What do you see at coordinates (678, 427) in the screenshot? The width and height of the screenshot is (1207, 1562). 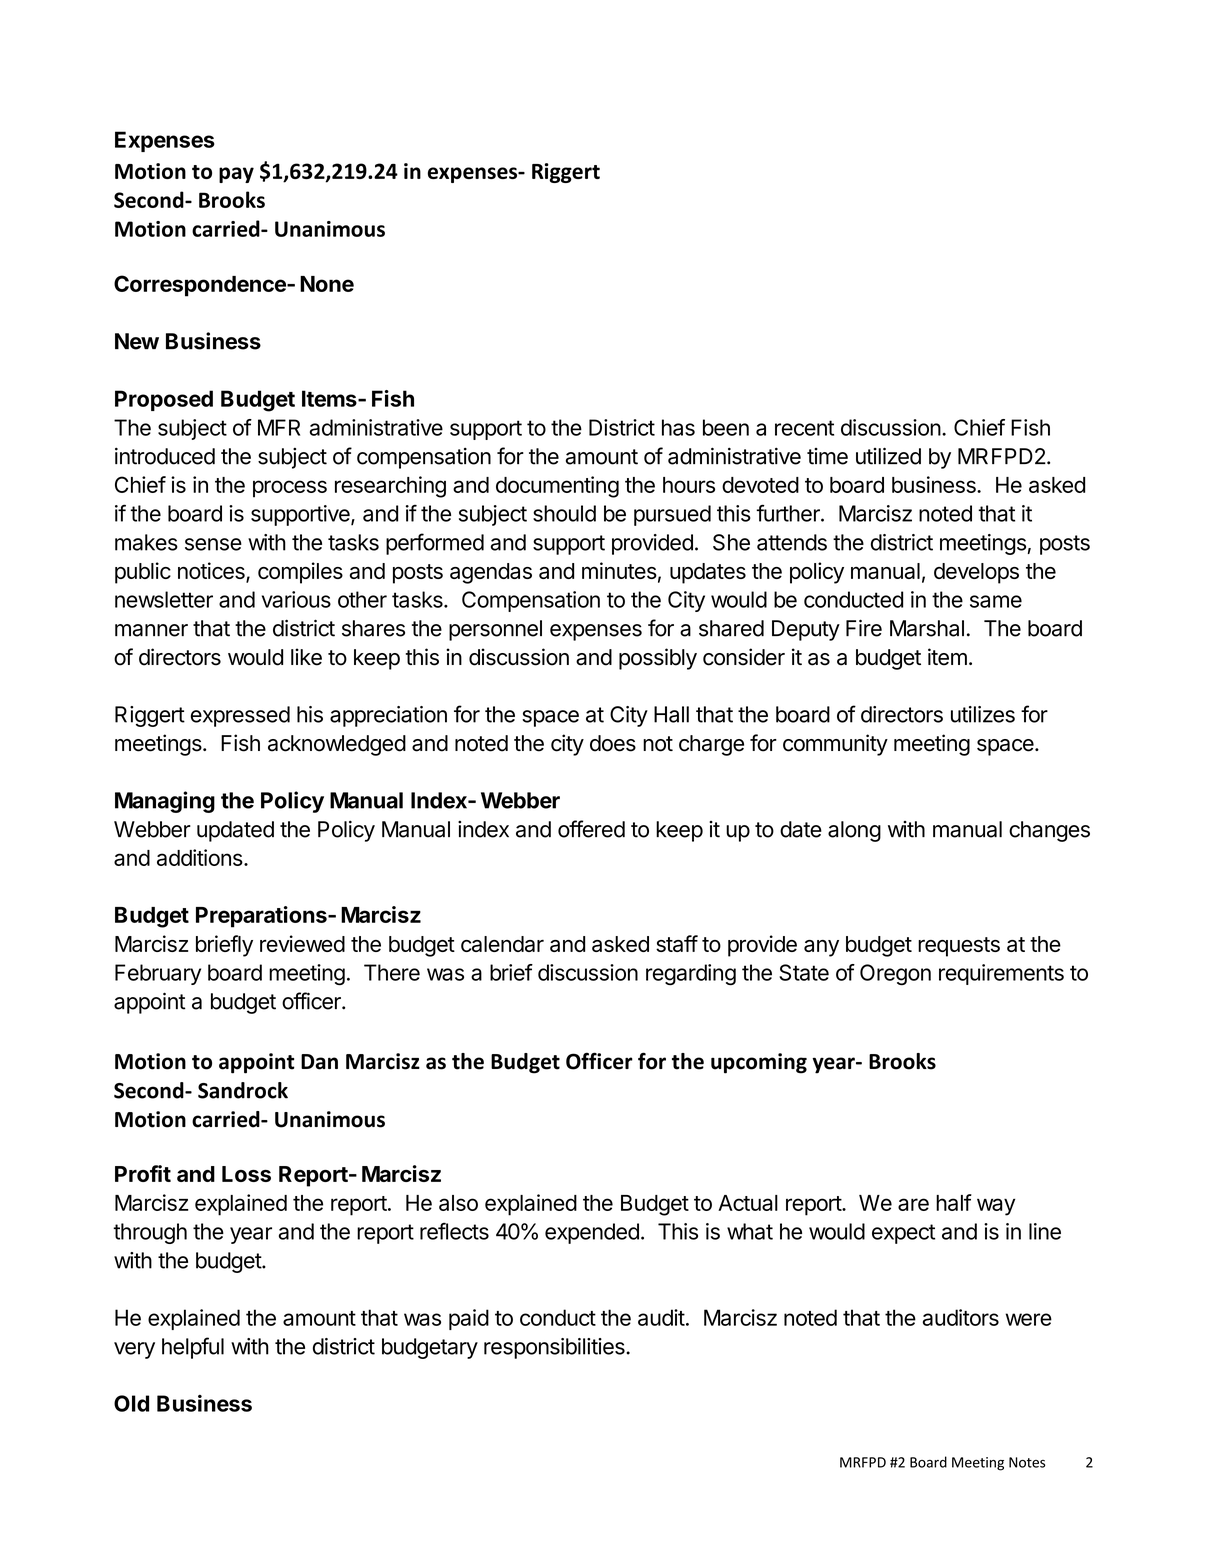 I see `has` at bounding box center [678, 427].
